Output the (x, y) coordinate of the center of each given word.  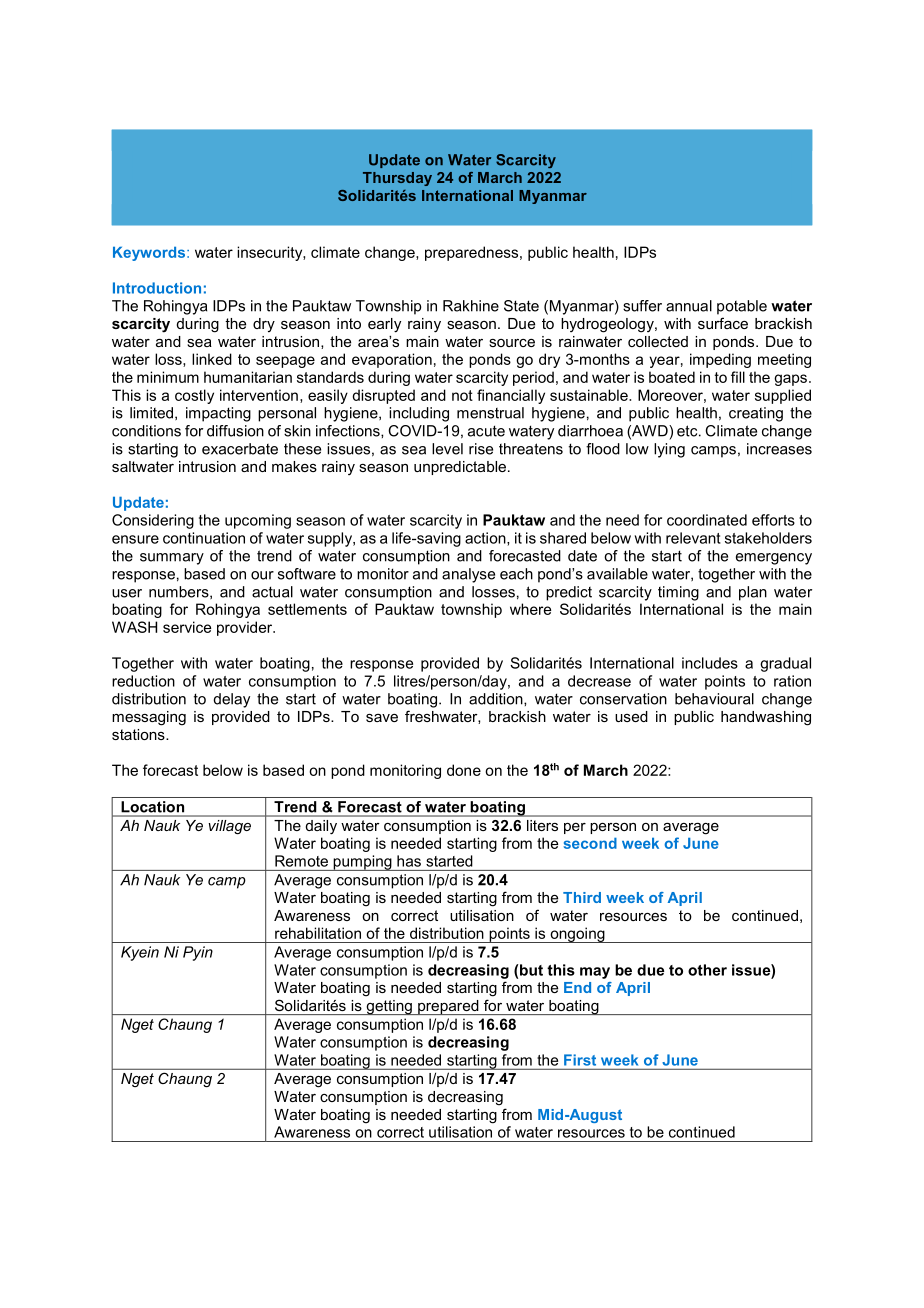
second (590, 843)
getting (389, 1007)
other (707, 970)
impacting (218, 414)
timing (678, 593)
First (580, 1060)
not (462, 395)
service (187, 627)
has (409, 861)
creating (756, 414)
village (230, 827)
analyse (468, 575)
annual (689, 306)
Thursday (397, 179)
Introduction (157, 288)
